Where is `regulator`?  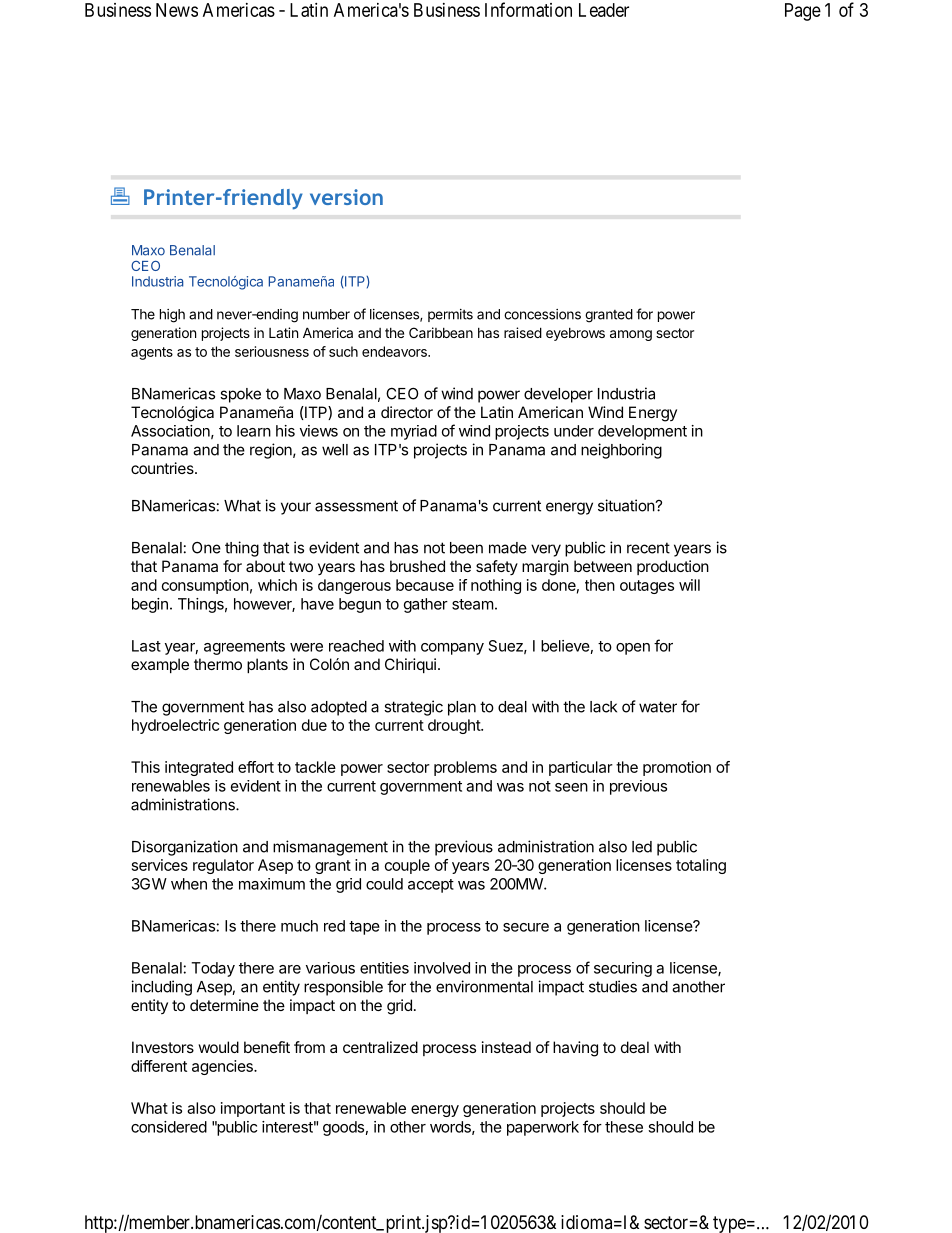 regulator is located at coordinates (223, 866).
